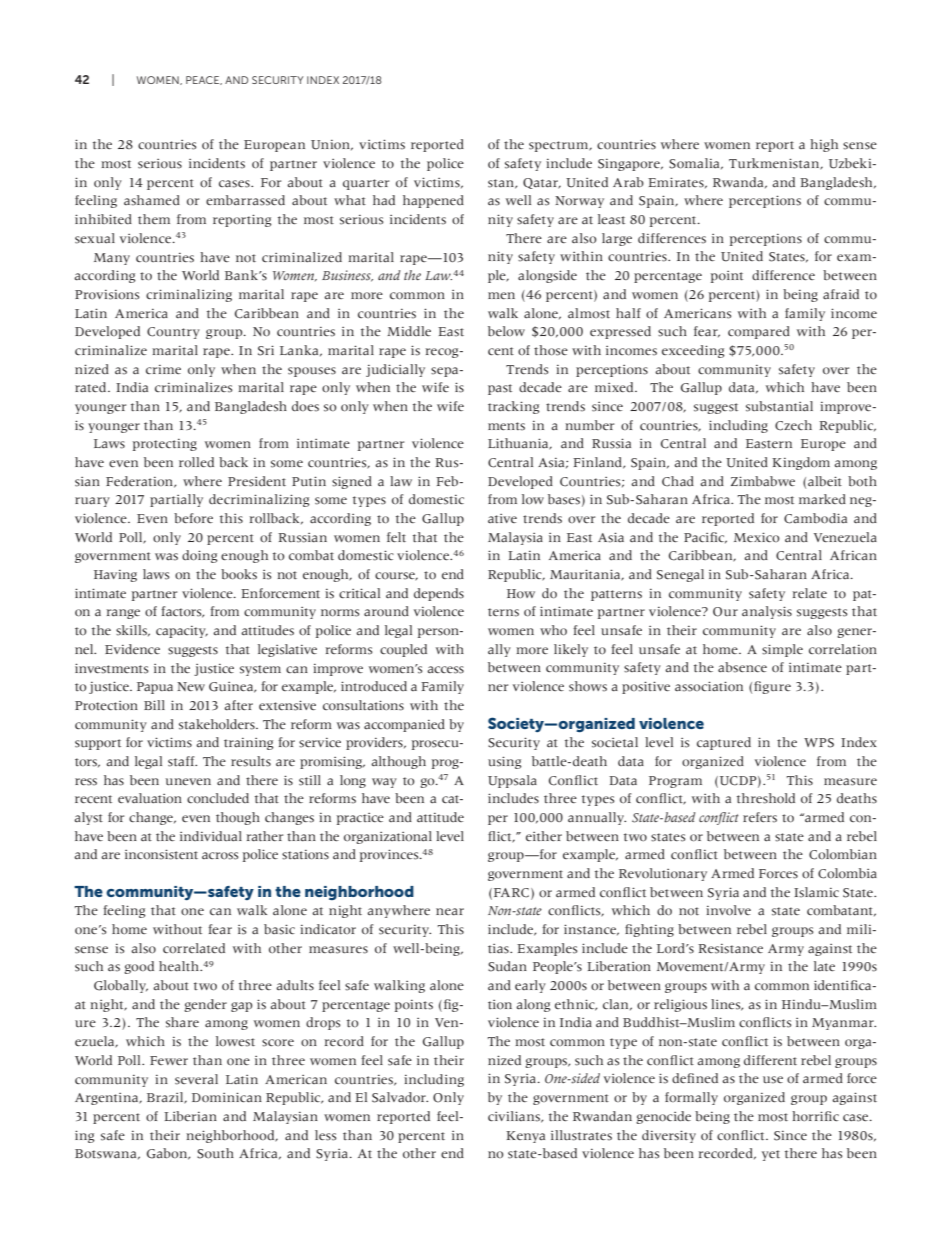 The width and height of the image is (952, 1233). I want to click on Zimbabwe, so click(763, 481).
